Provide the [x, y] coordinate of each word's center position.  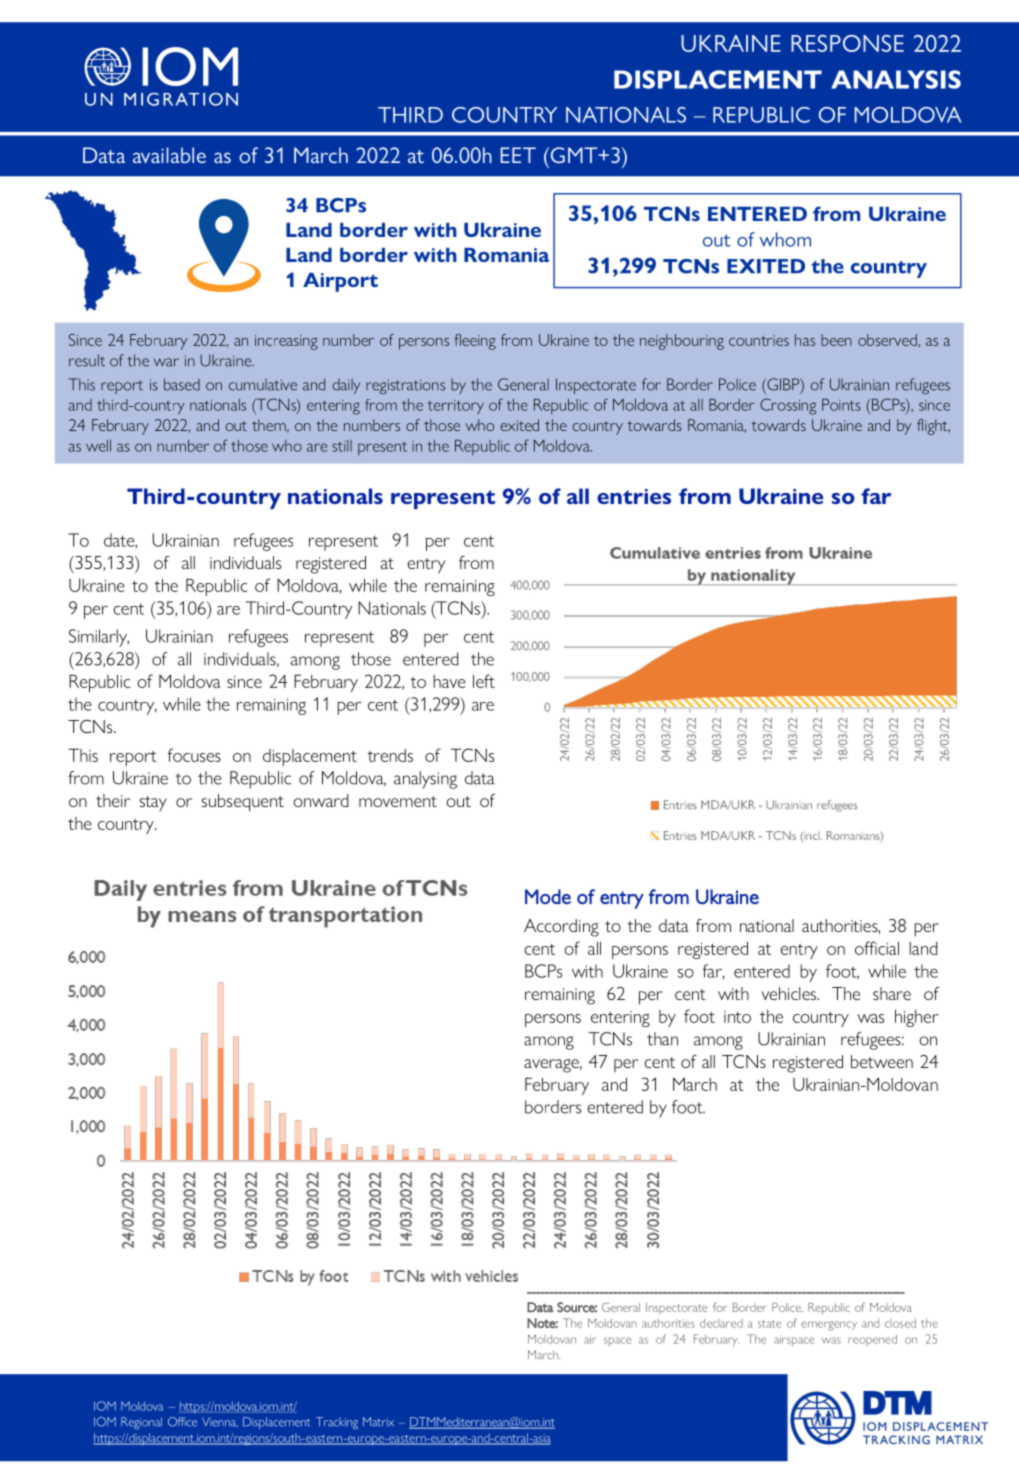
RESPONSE [847, 43]
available [169, 155]
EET [518, 155]
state [769, 1324]
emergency [829, 1326]
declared [721, 1323]
